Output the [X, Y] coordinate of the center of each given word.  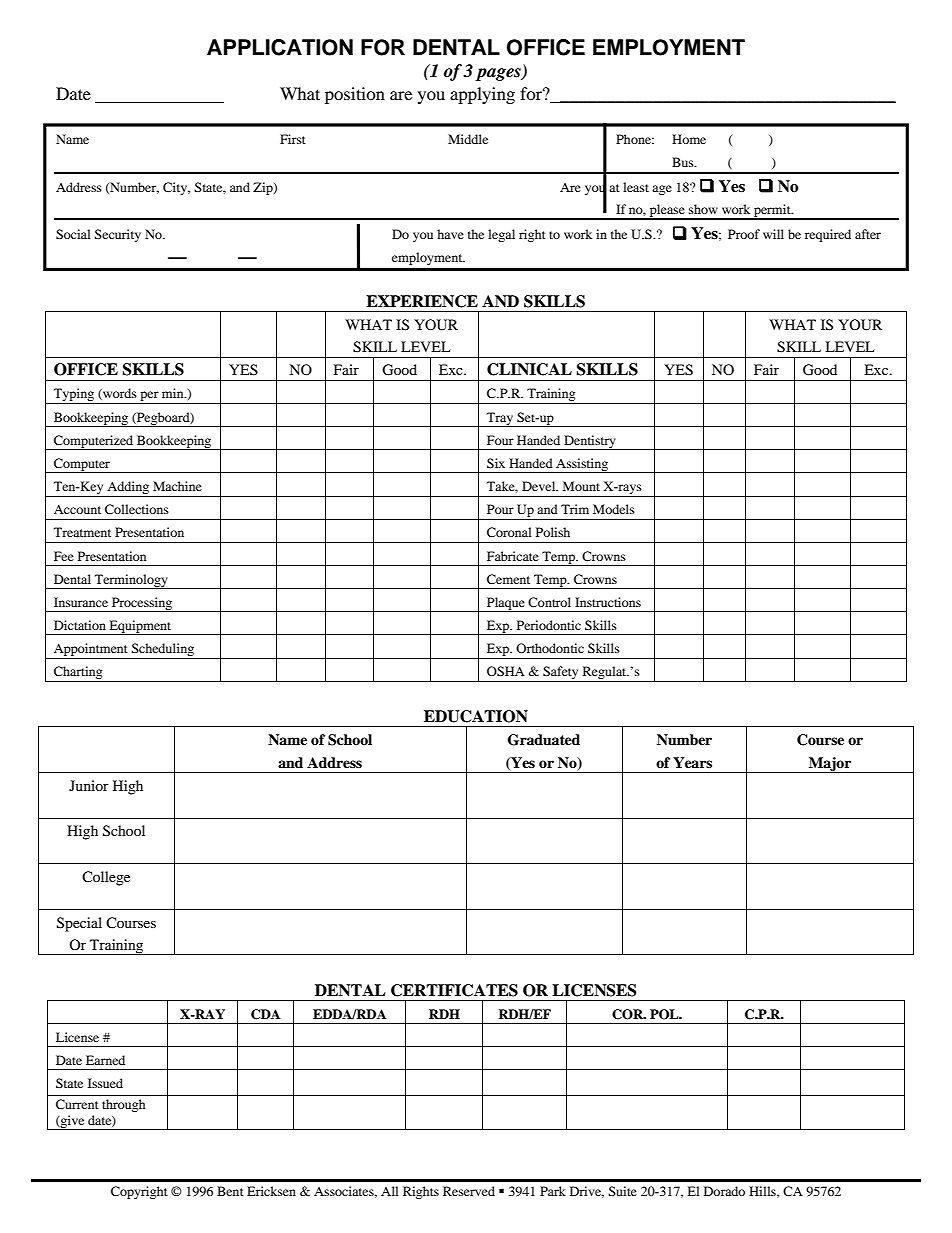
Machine [177, 486]
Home [689, 139]
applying [482, 95]
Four [500, 440]
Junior [89, 785]
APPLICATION [280, 47]
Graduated [544, 740]
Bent [230, 1191]
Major [830, 765]
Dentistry [590, 442]
